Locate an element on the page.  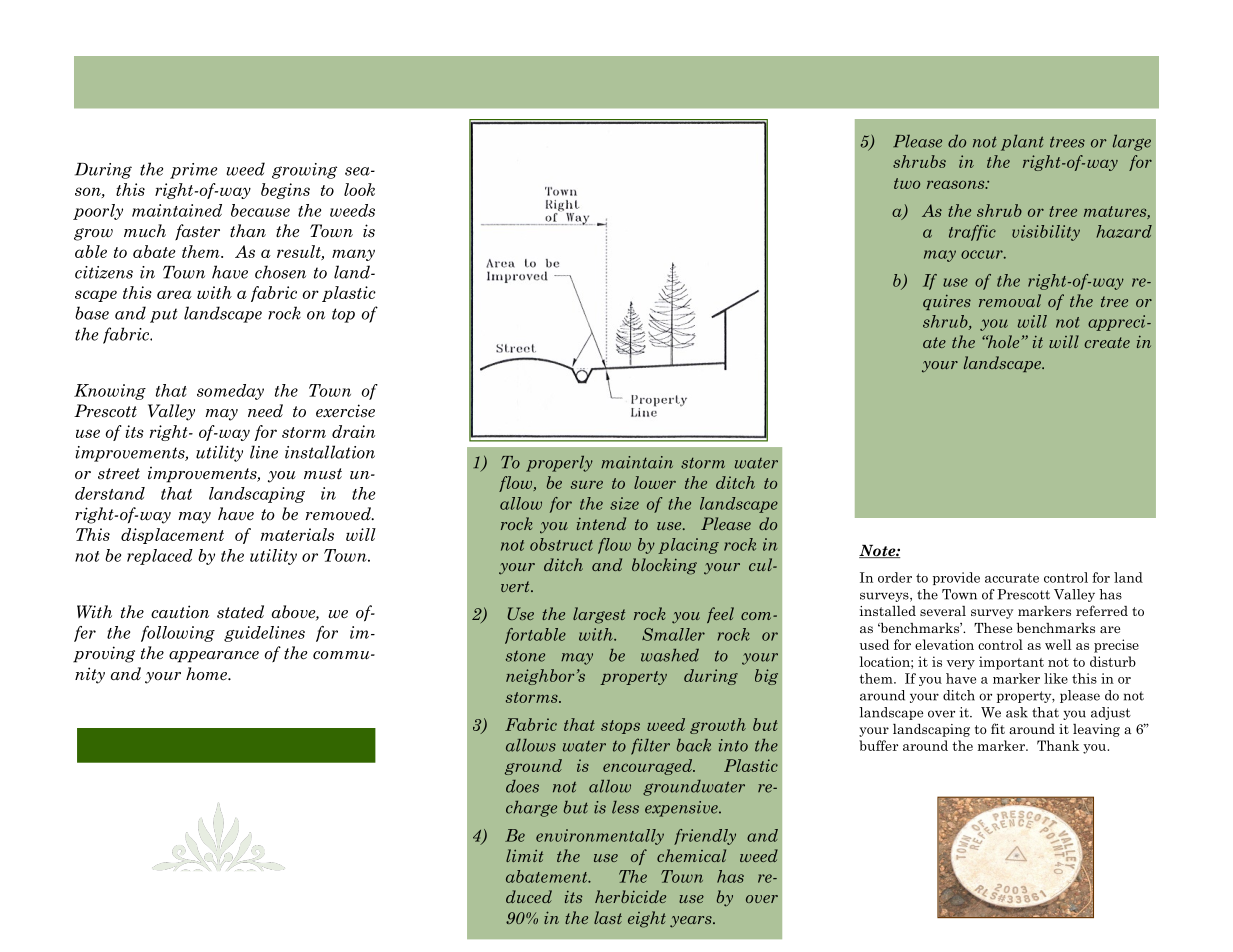
washed is located at coordinates (670, 655).
